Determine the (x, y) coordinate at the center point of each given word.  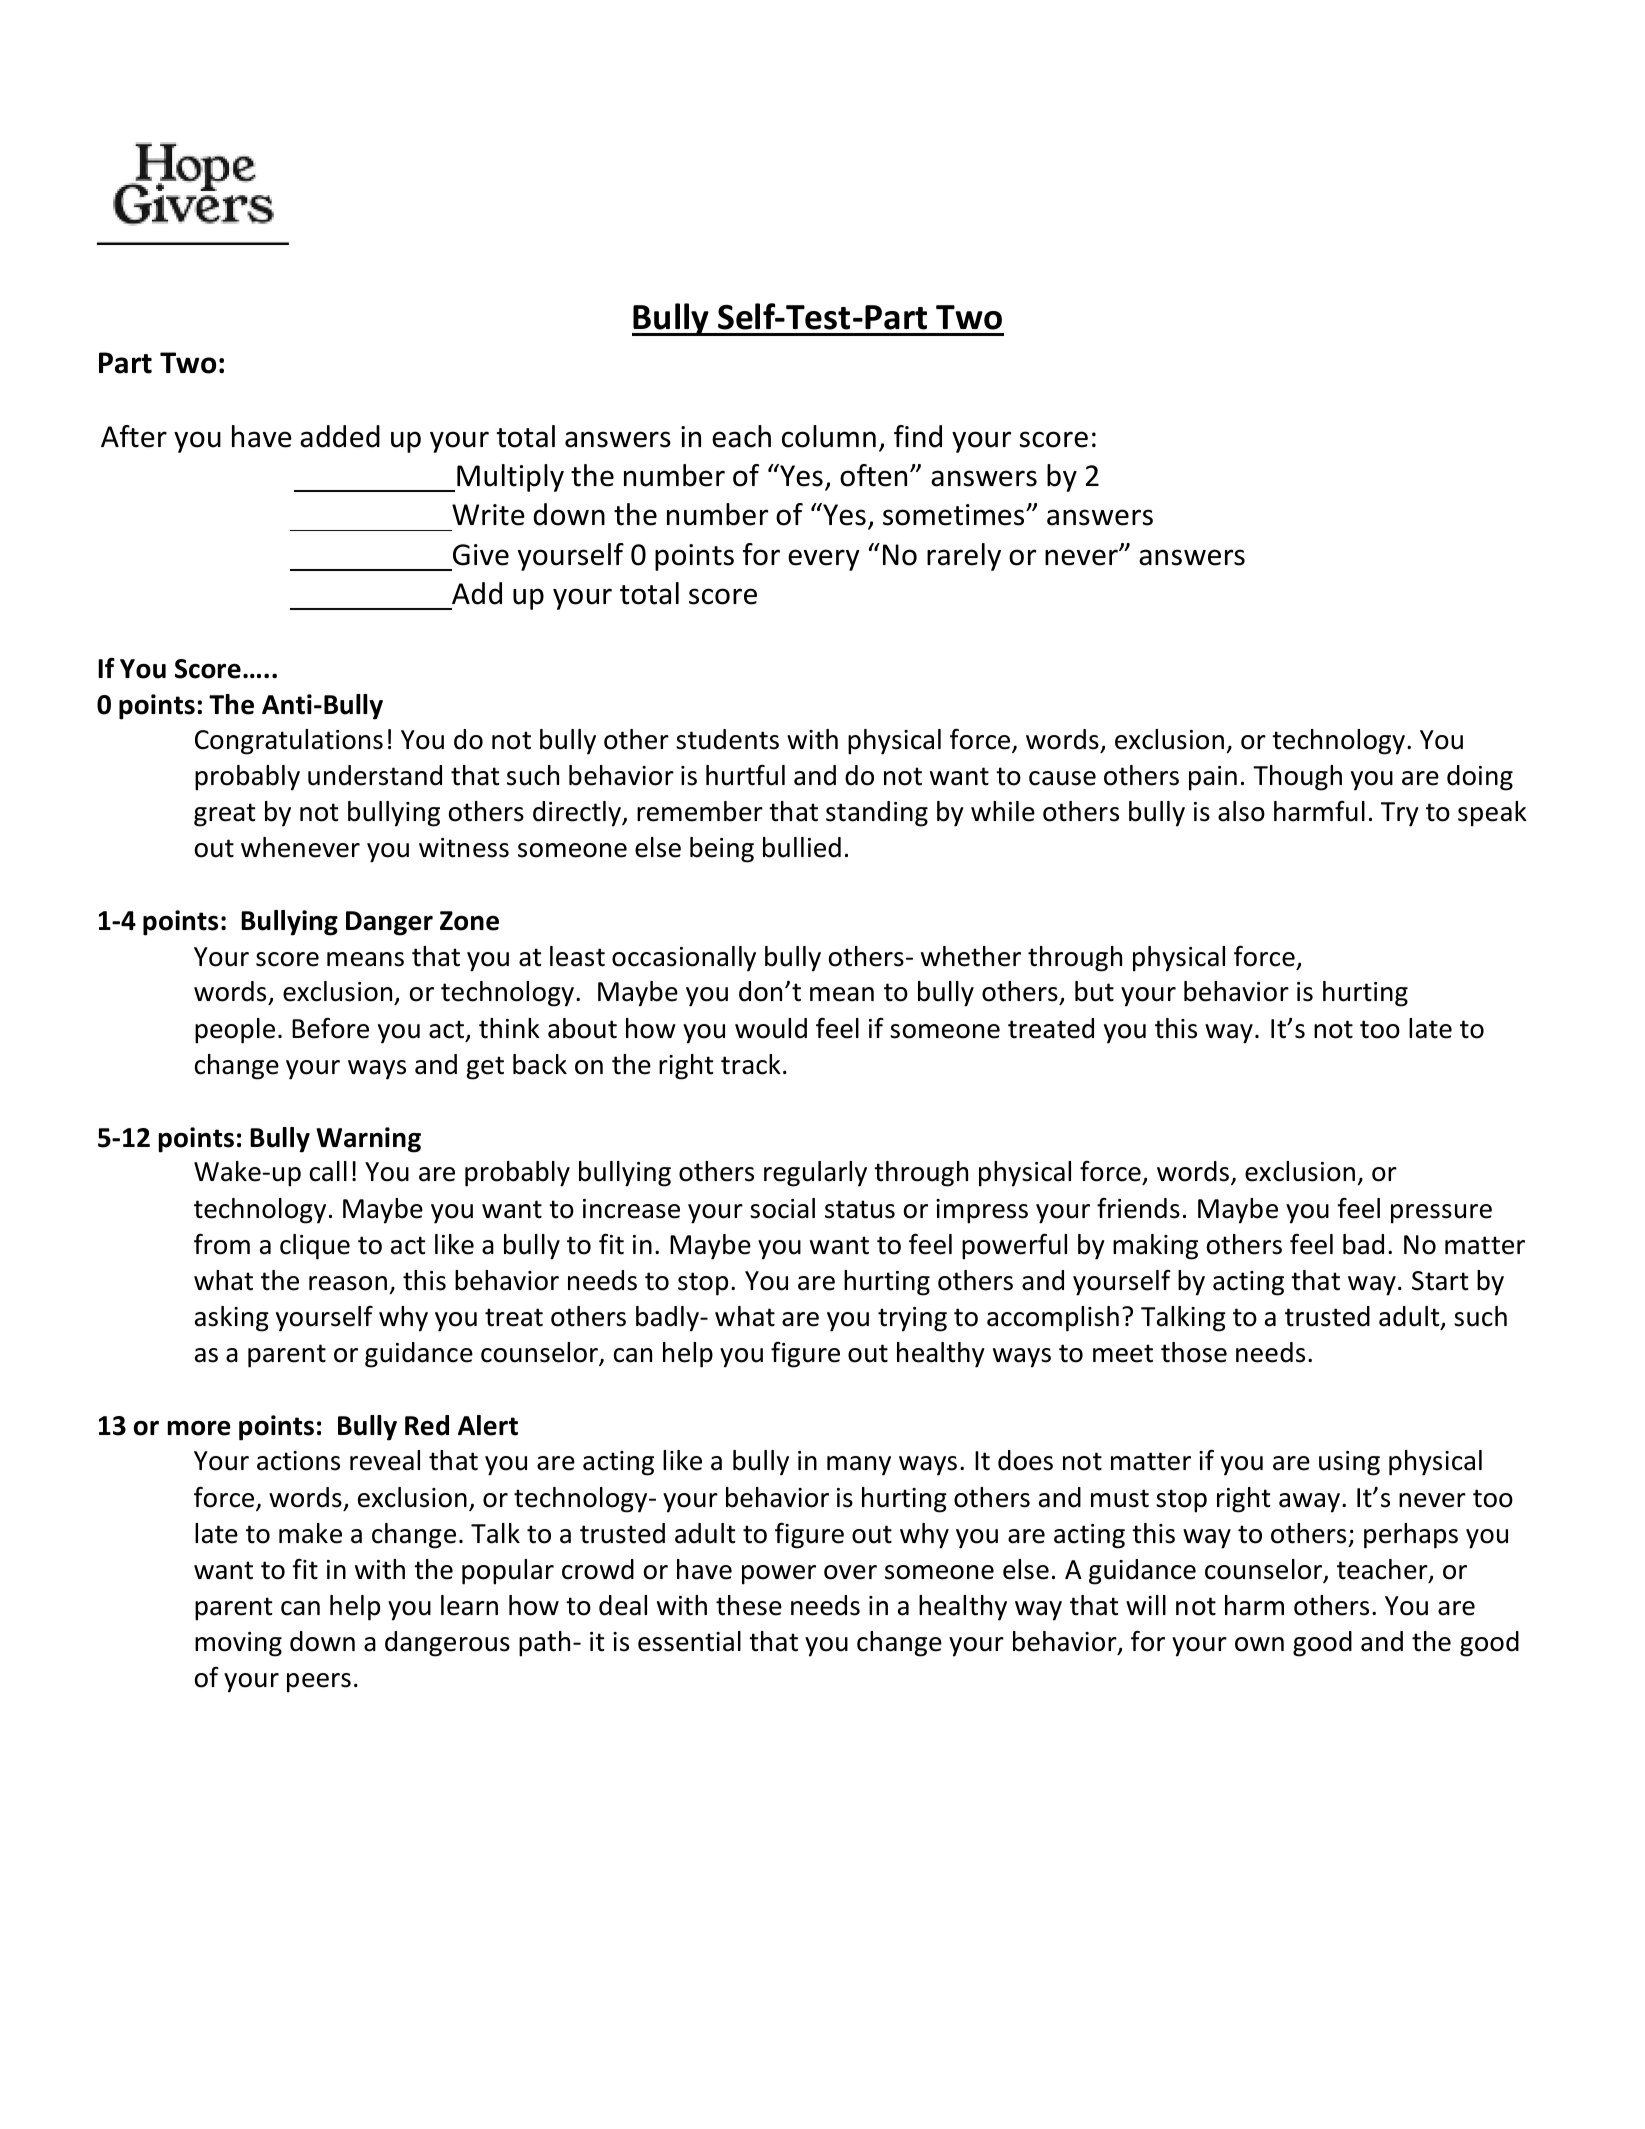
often (873, 475)
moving (238, 1644)
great (225, 815)
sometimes (955, 515)
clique (315, 1247)
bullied (802, 847)
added (340, 436)
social (782, 1208)
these (749, 1605)
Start (1440, 1281)
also (1241, 811)
